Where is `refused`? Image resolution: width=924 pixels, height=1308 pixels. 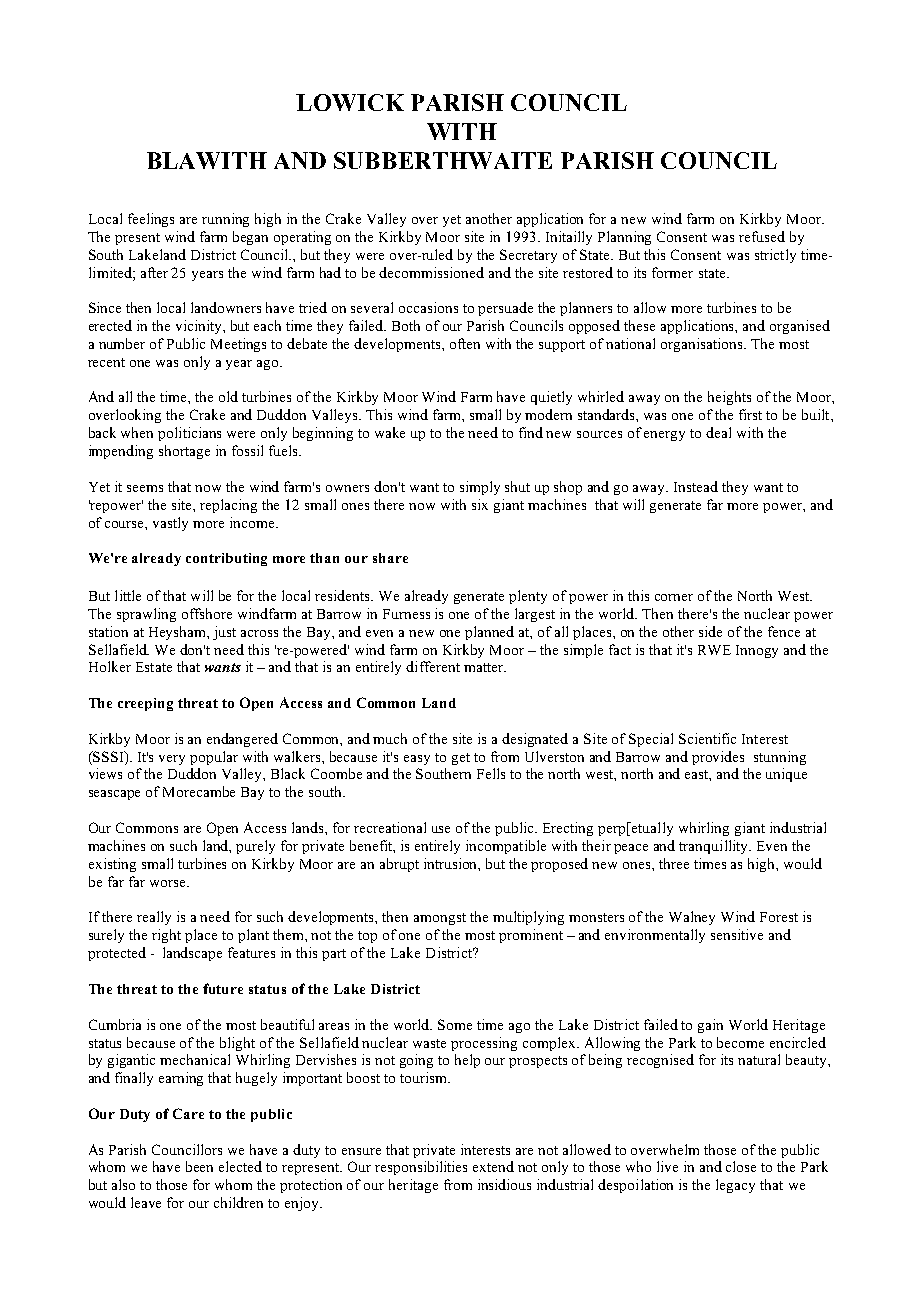
refused is located at coordinates (762, 236).
